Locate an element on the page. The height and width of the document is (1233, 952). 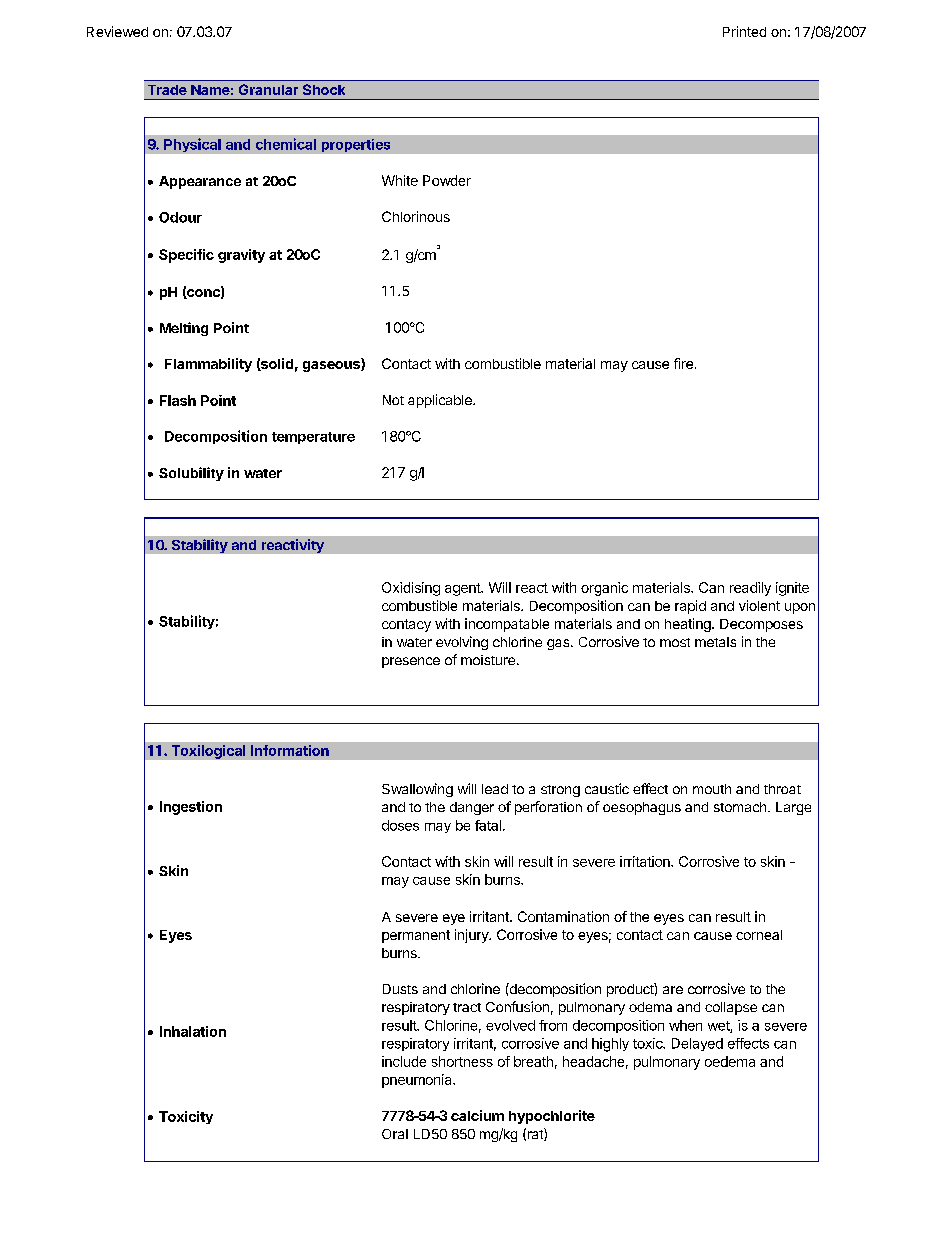
Inhalation is located at coordinates (193, 1031).
